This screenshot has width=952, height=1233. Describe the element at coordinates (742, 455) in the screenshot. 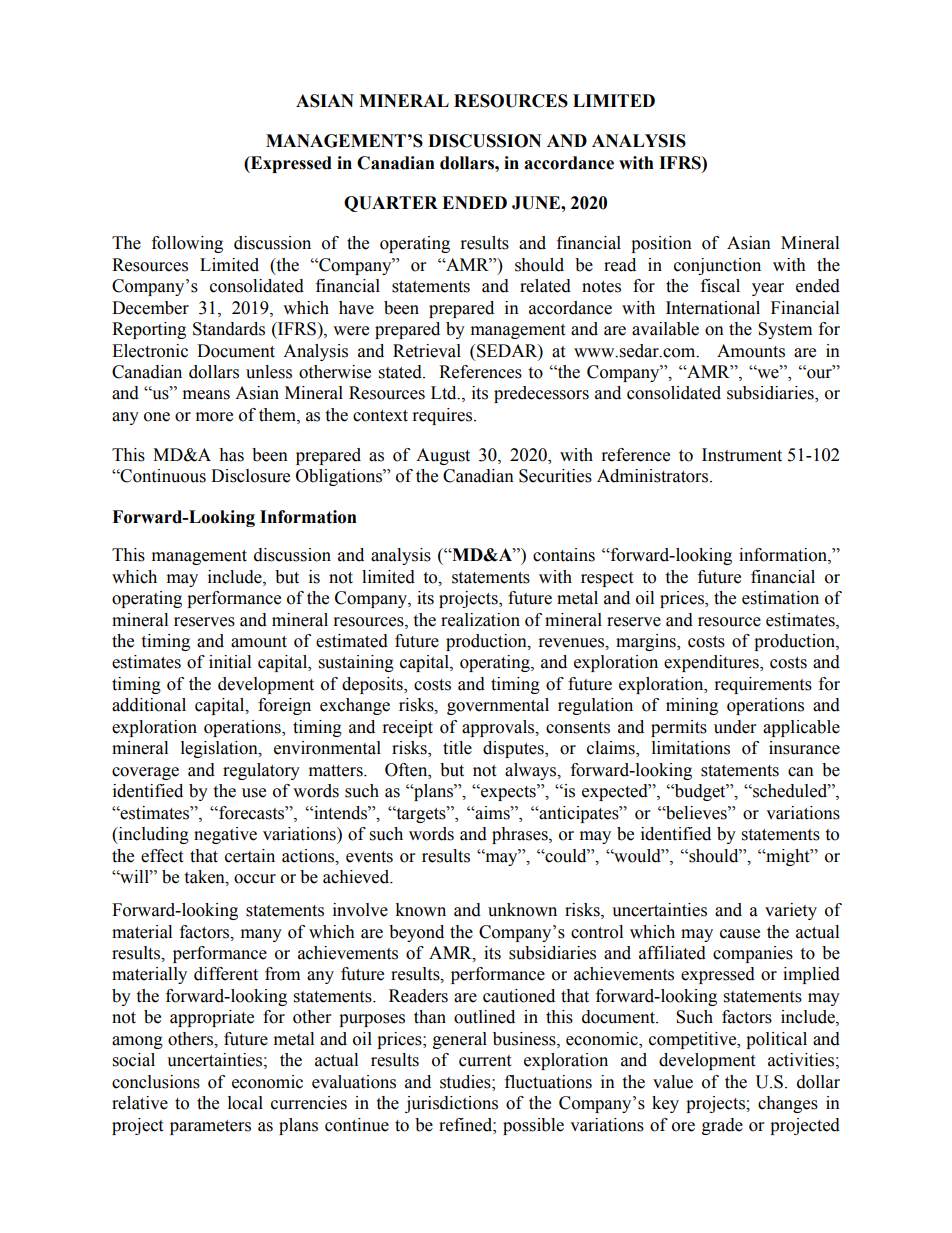

I see `Instrument` at that location.
